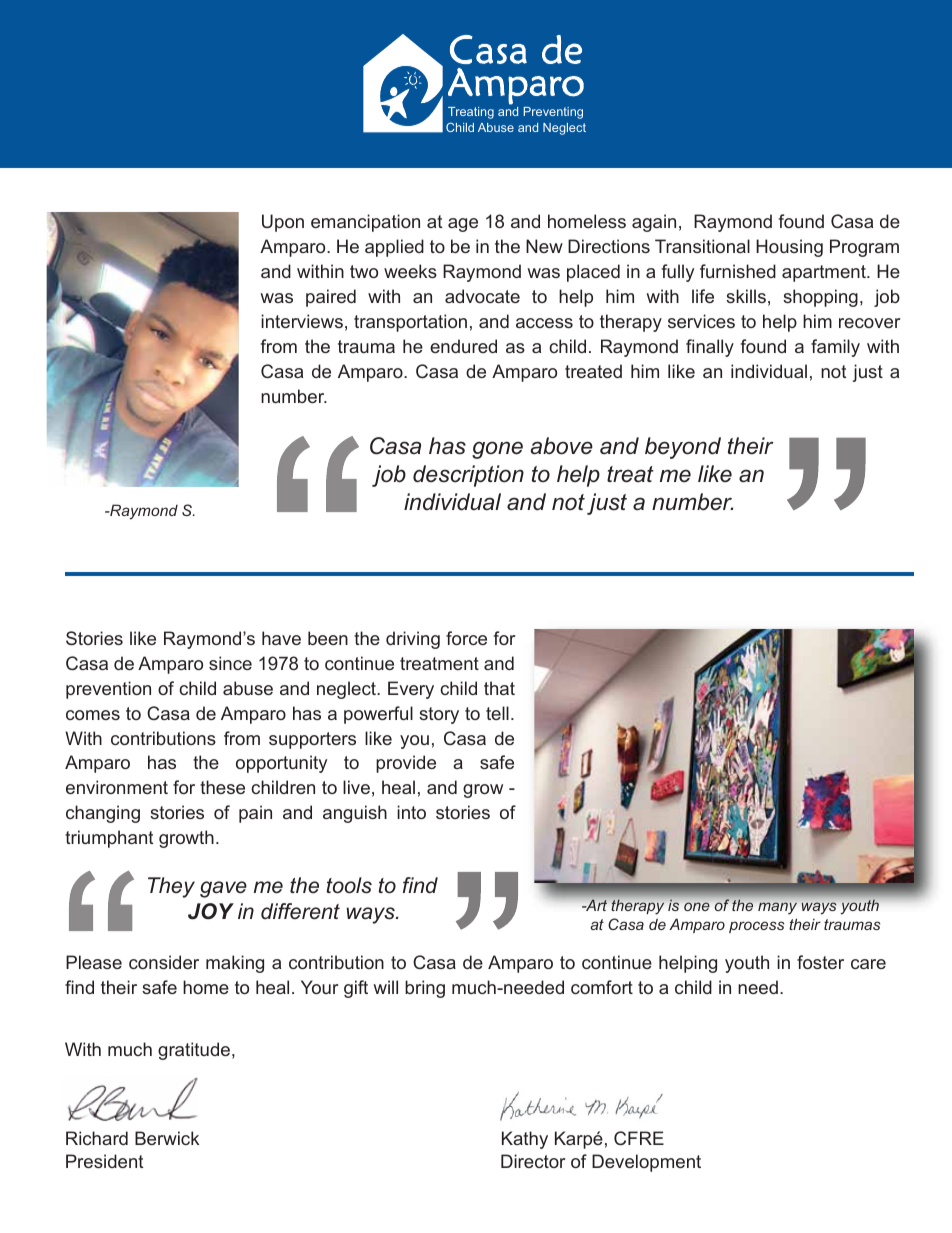 The width and height of the screenshot is (952, 1233). What do you see at coordinates (646, 1163) in the screenshot?
I see `Development` at bounding box center [646, 1163].
